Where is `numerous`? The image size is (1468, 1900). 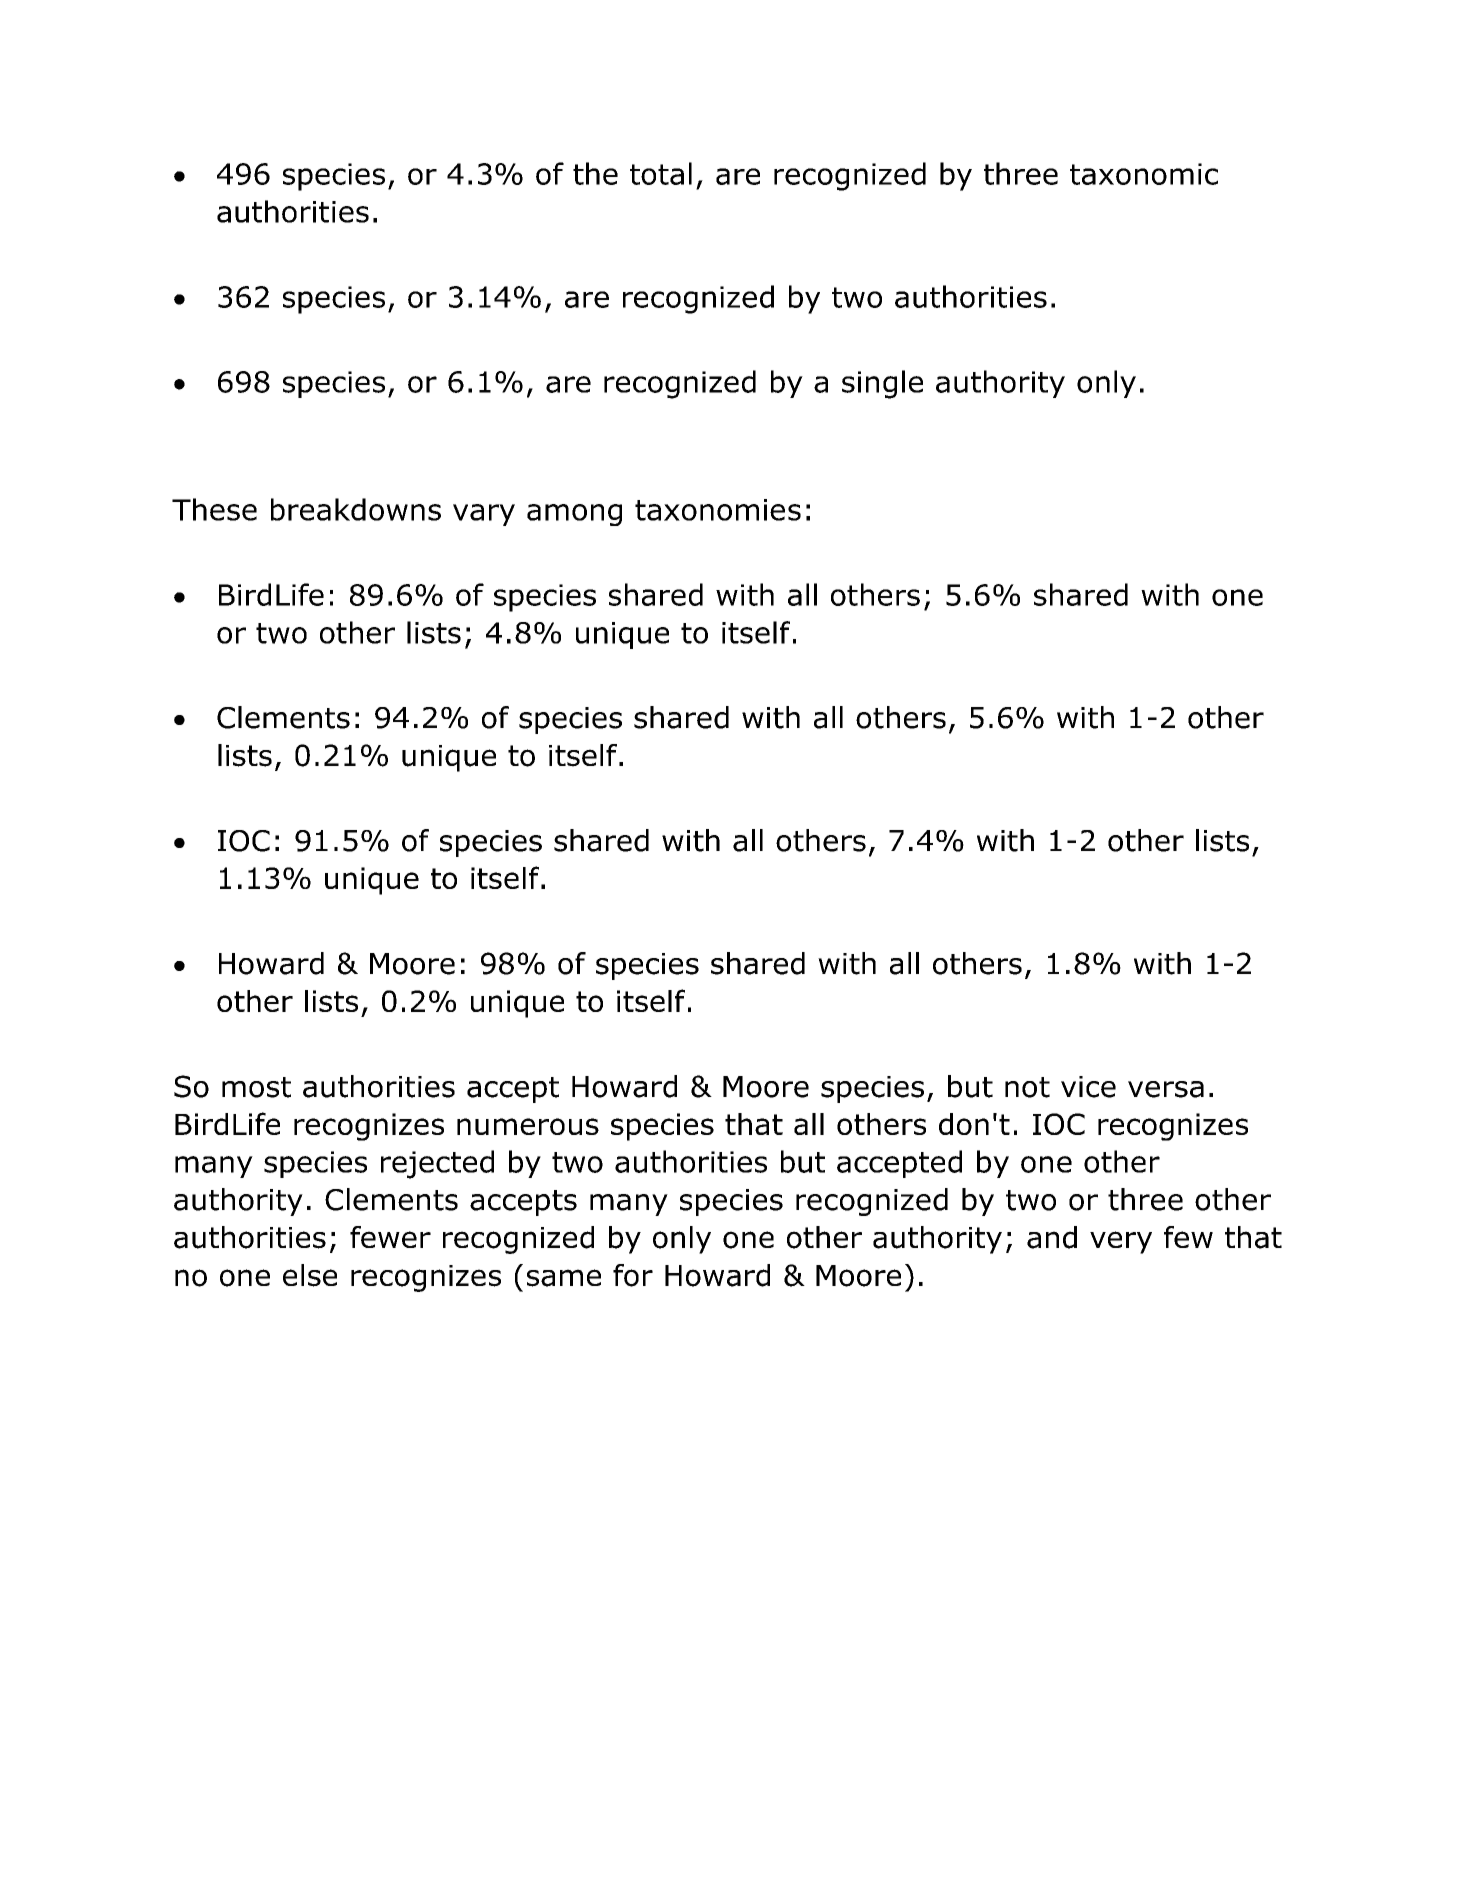 numerous is located at coordinates (528, 1126).
